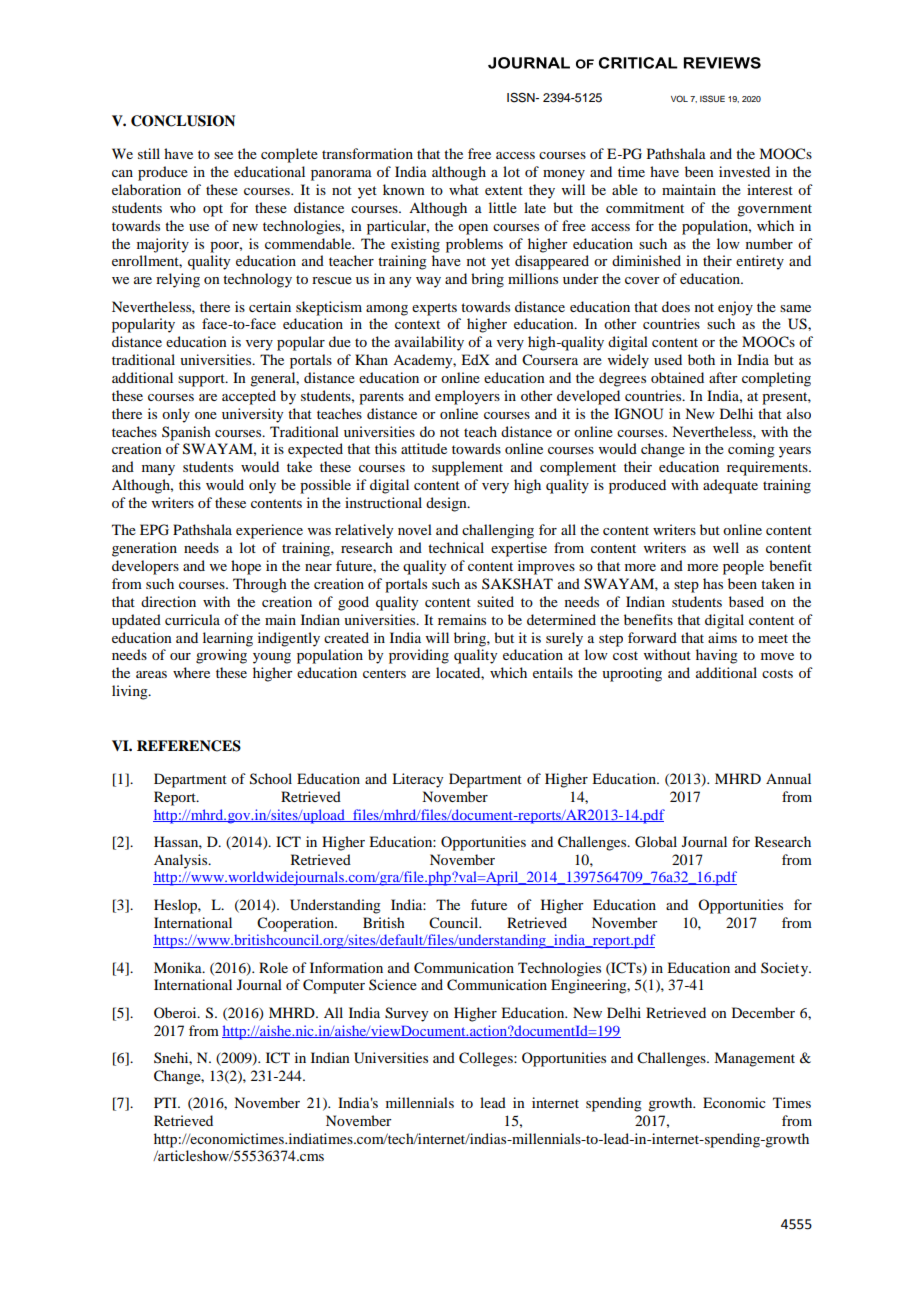  What do you see at coordinates (464, 189) in the document?
I see `what` at bounding box center [464, 189].
